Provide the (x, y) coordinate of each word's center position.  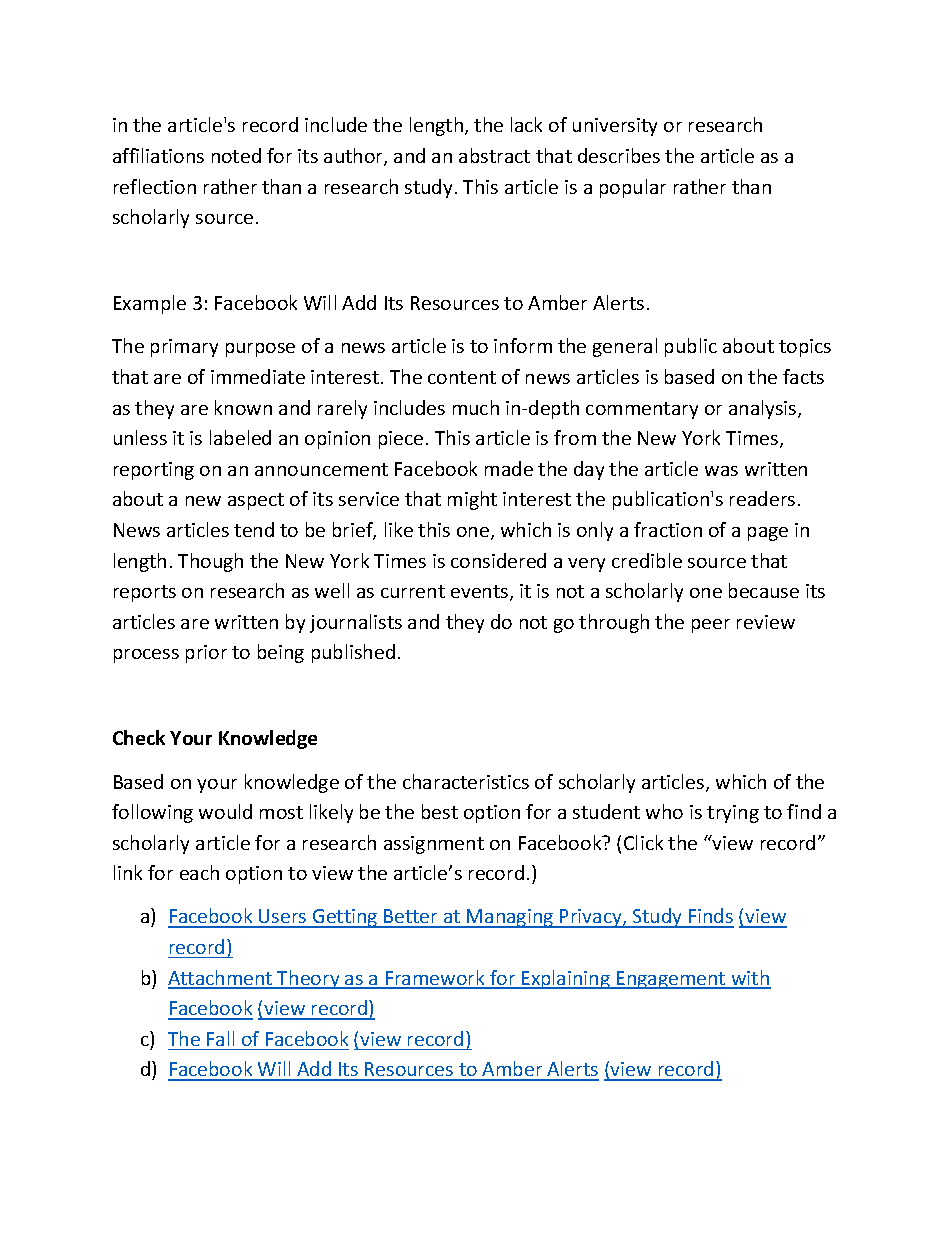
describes (619, 155)
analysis (764, 409)
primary (184, 348)
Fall (220, 1038)
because (764, 590)
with (750, 979)
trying (733, 814)
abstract (494, 155)
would (225, 811)
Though (210, 562)
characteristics (466, 781)
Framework (435, 979)
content (462, 377)
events (481, 593)
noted (236, 155)
